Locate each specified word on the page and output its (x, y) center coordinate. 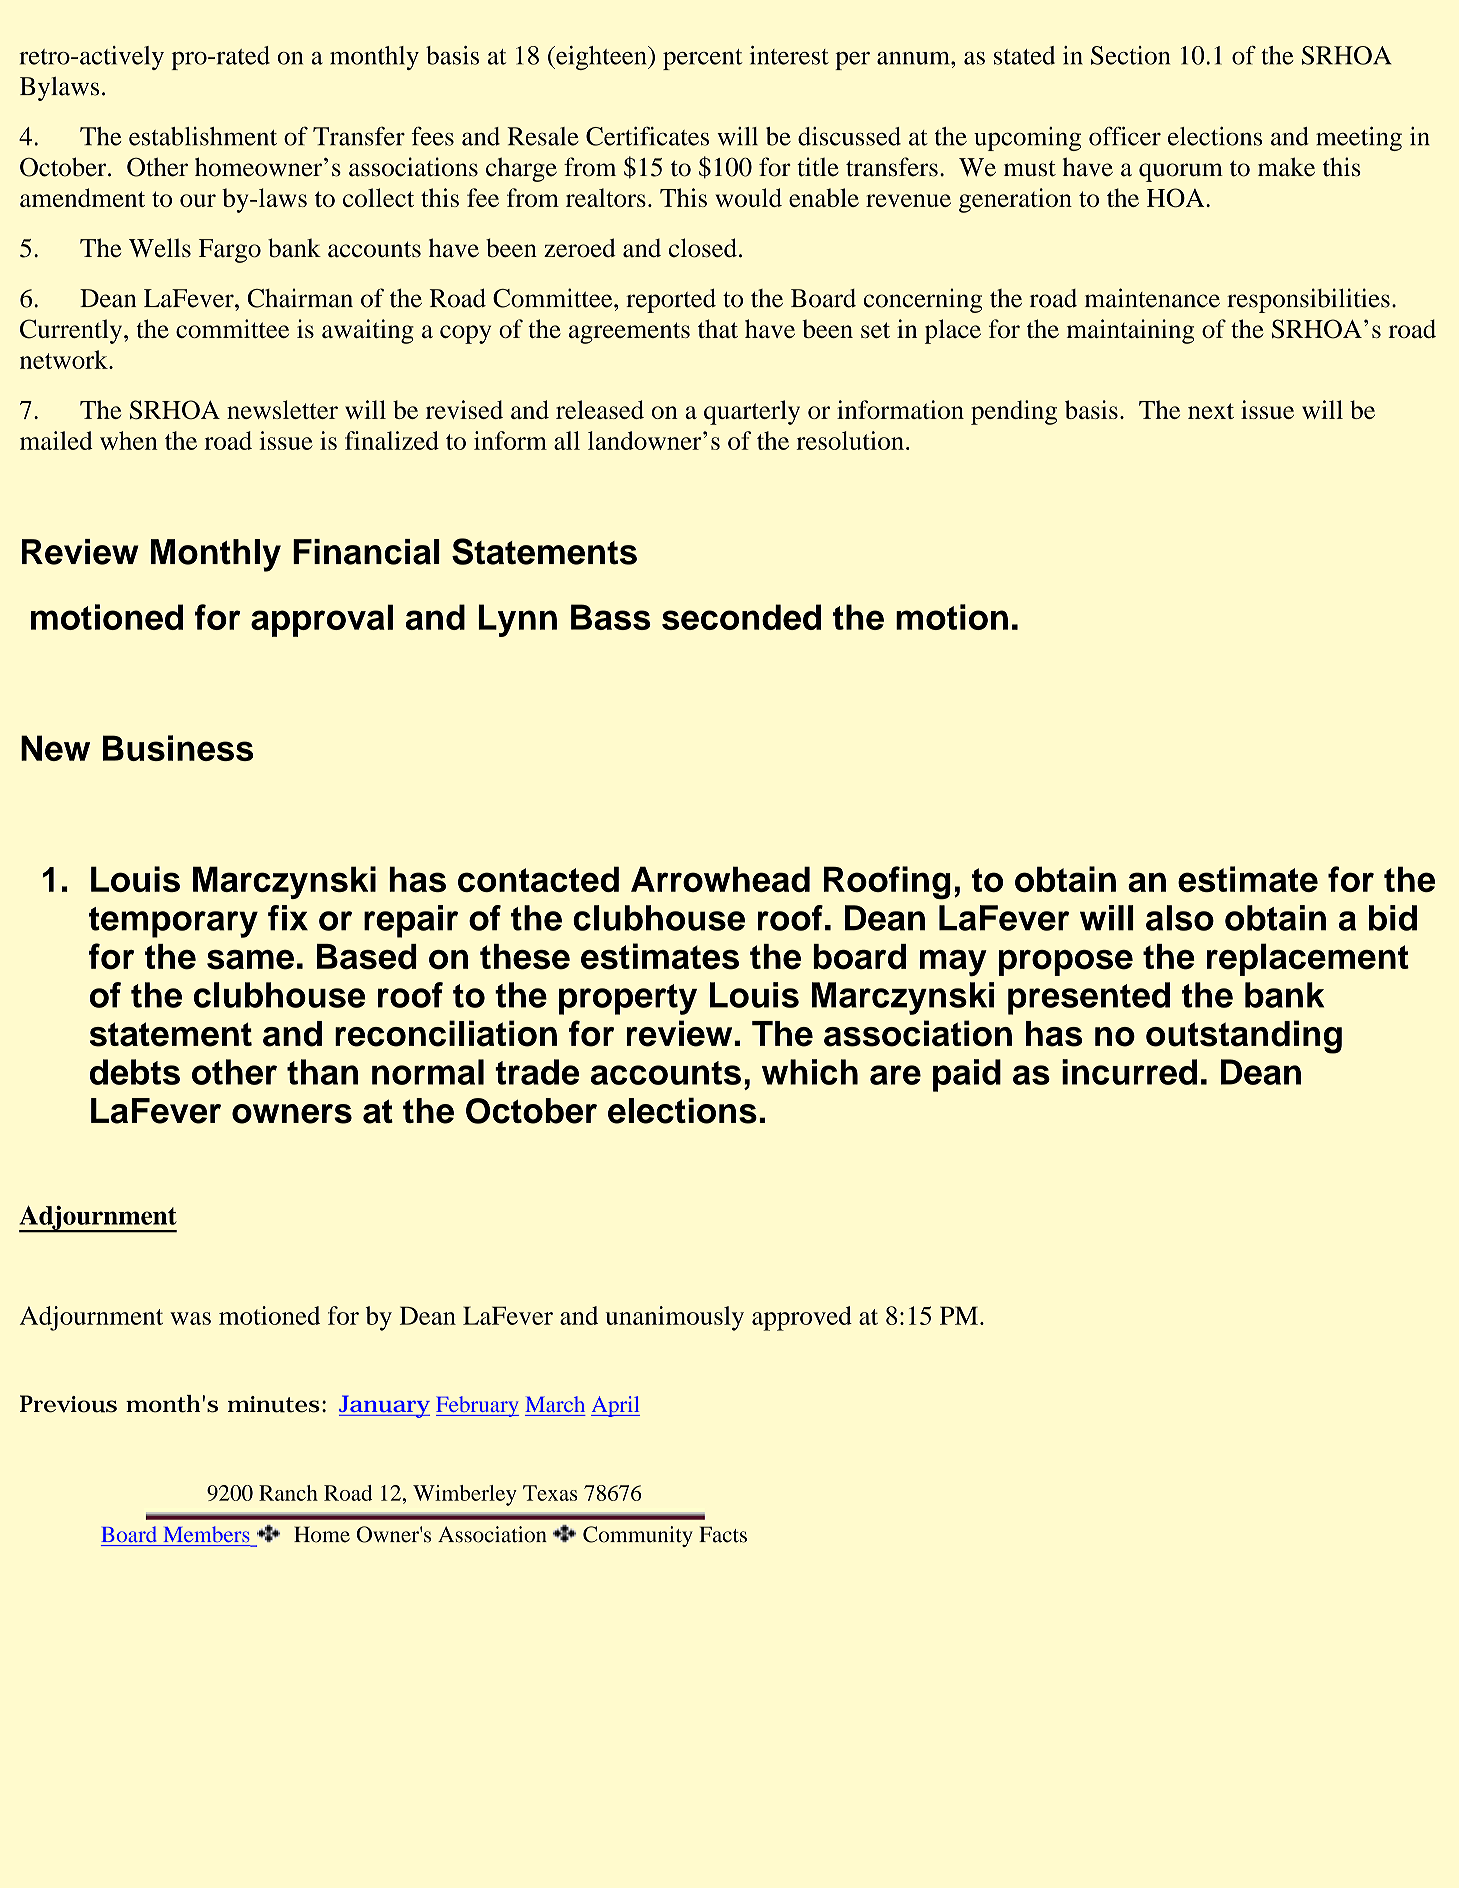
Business (178, 748)
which (810, 1072)
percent (702, 59)
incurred (1129, 1072)
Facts (723, 1534)
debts (135, 1072)
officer (1125, 136)
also (1180, 918)
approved (802, 1318)
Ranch (288, 1493)
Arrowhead (720, 879)
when (129, 440)
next (1211, 411)
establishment (203, 136)
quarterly (752, 412)
